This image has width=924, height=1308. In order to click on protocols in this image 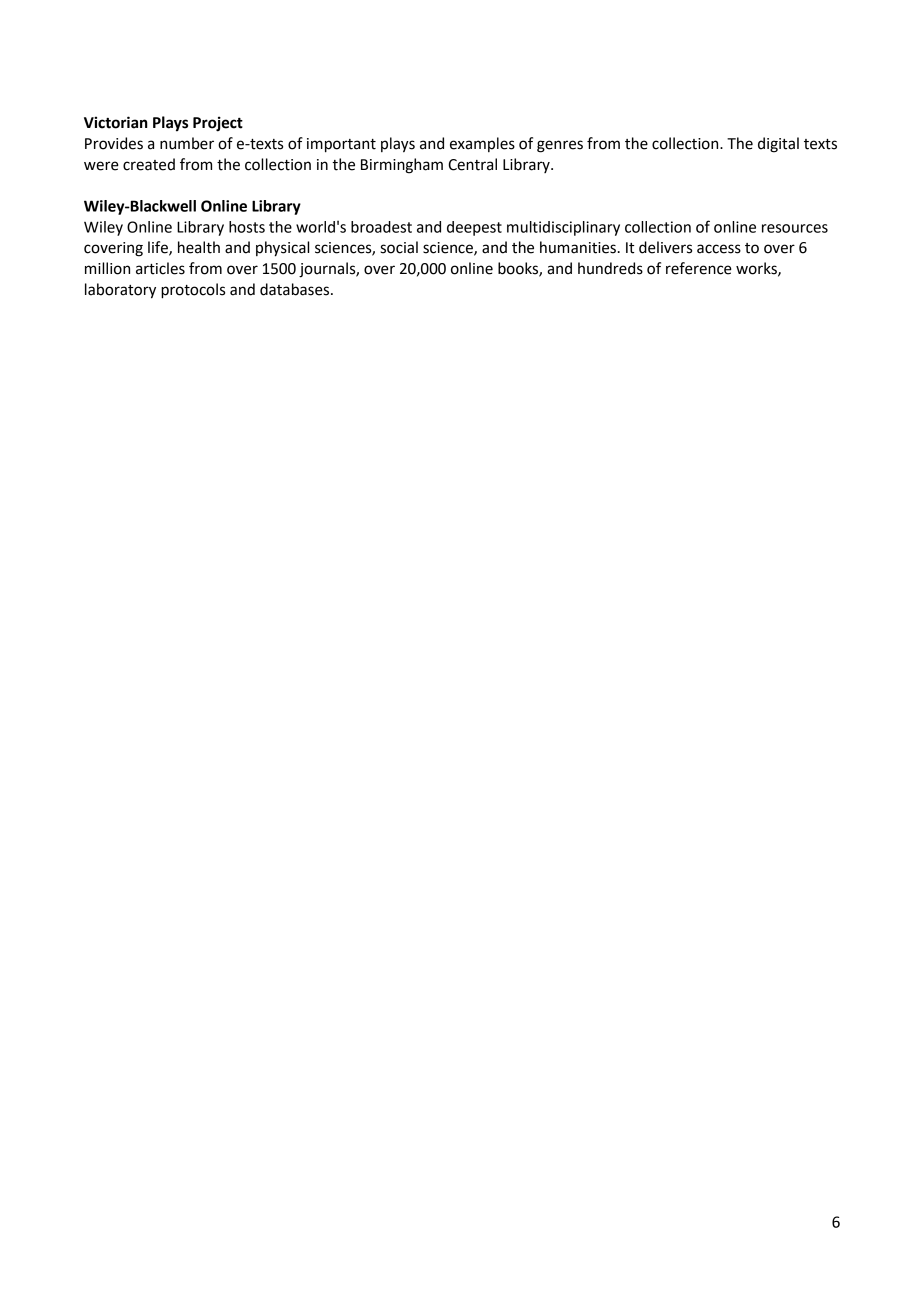, I will do `click(193, 291)`.
